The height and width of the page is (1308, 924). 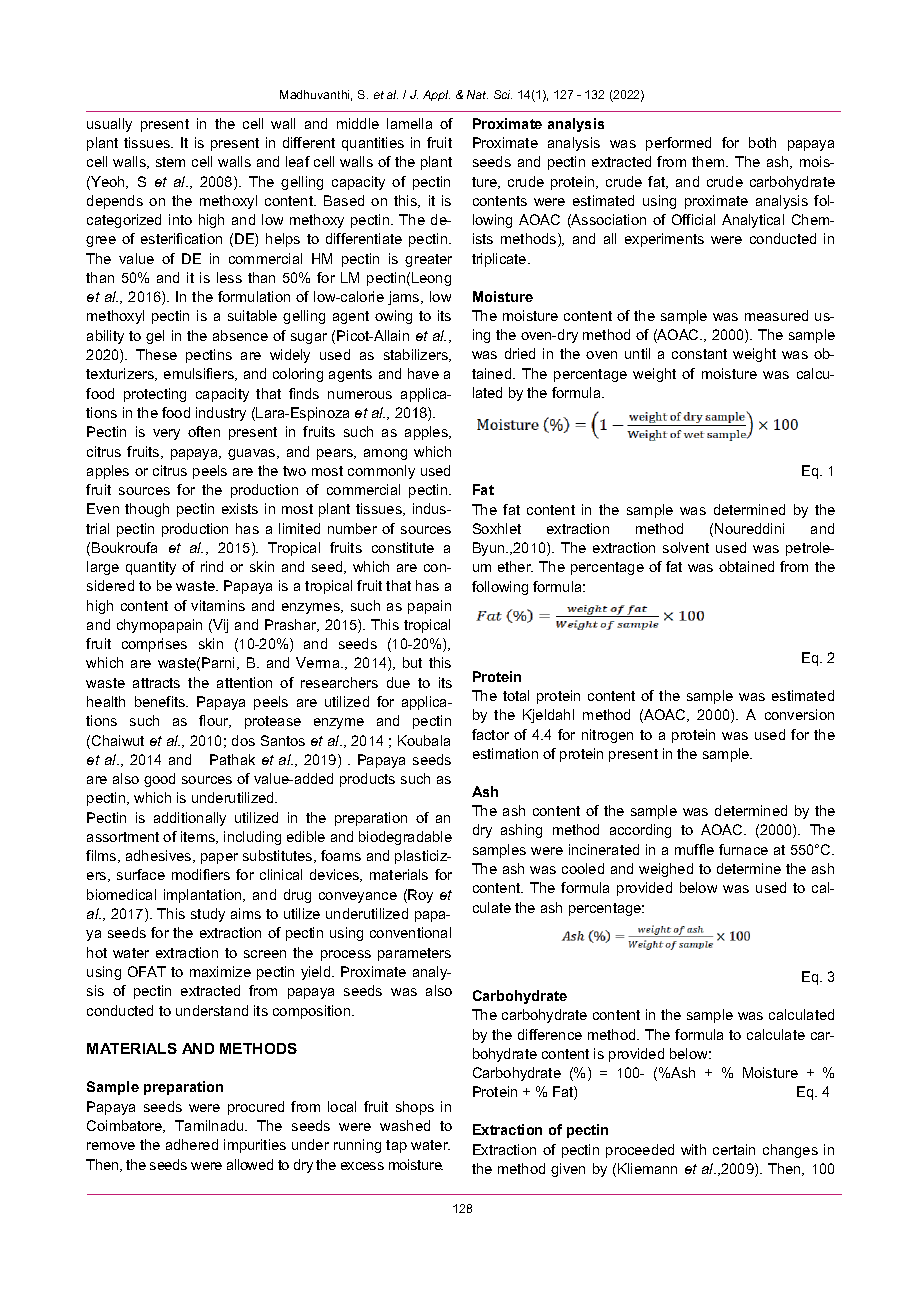 What do you see at coordinates (170, 162) in the page?
I see `stem` at bounding box center [170, 162].
